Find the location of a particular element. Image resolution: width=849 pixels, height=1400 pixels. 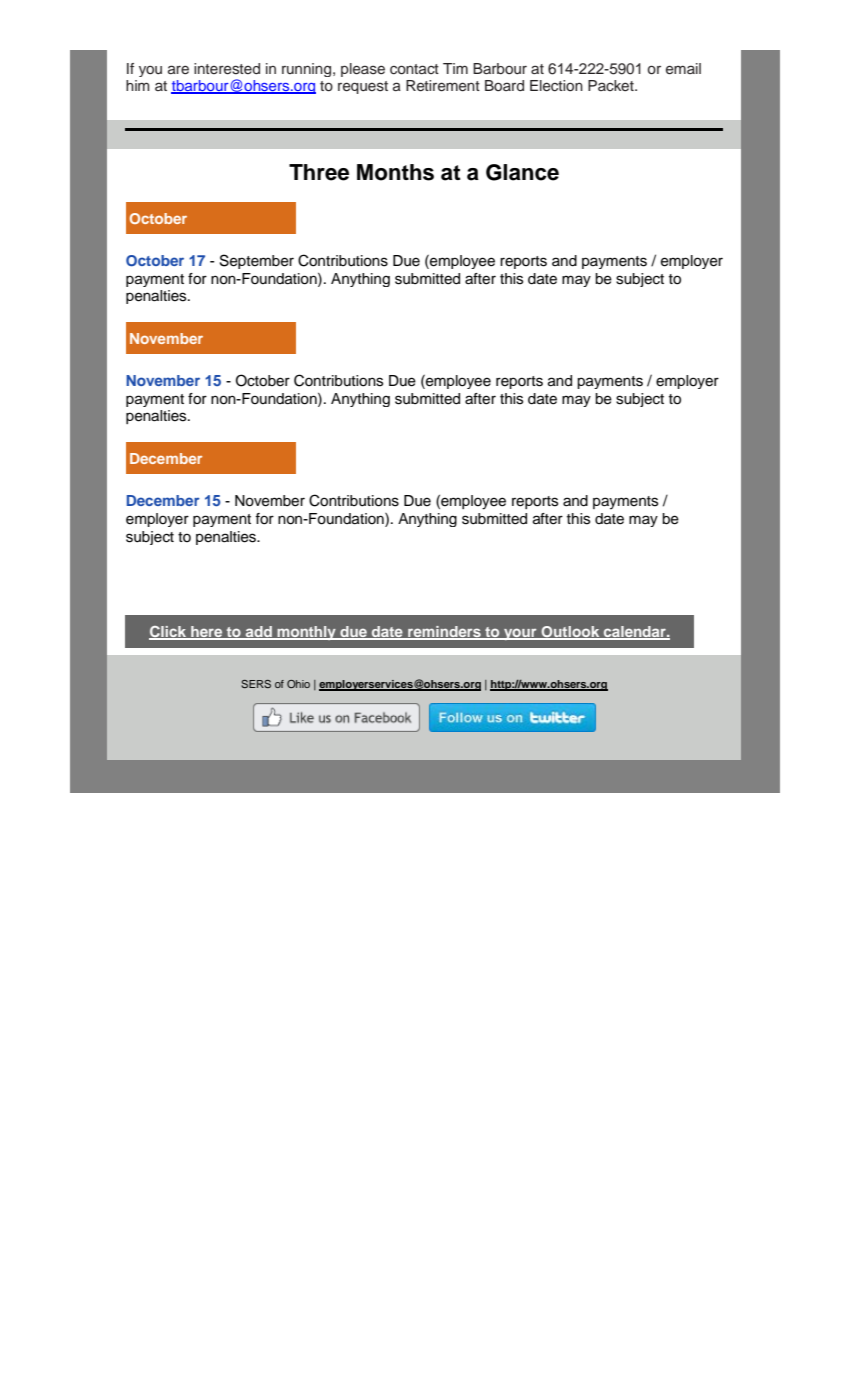

September is located at coordinates (257, 261).
